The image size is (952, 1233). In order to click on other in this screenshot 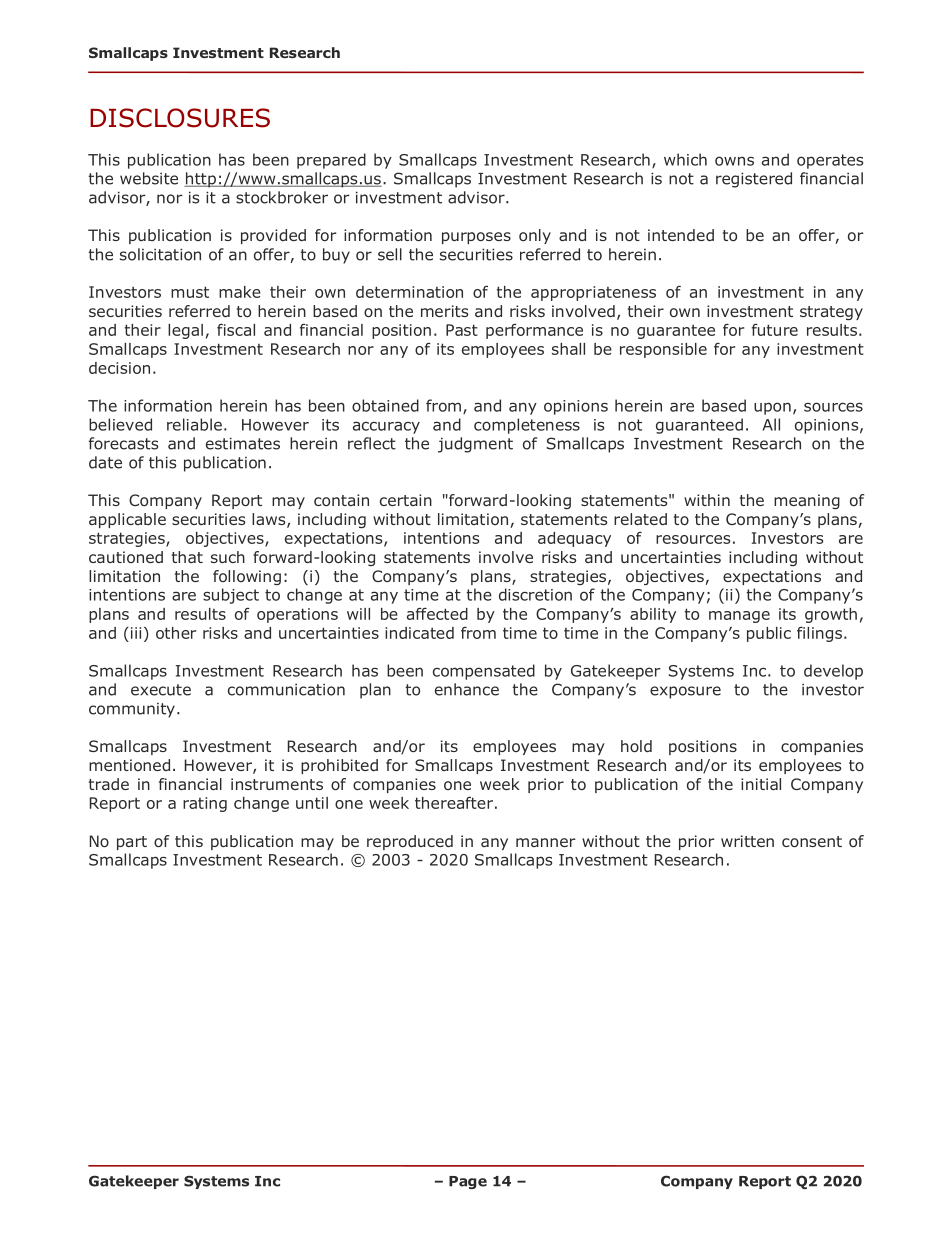, I will do `click(176, 633)`.
